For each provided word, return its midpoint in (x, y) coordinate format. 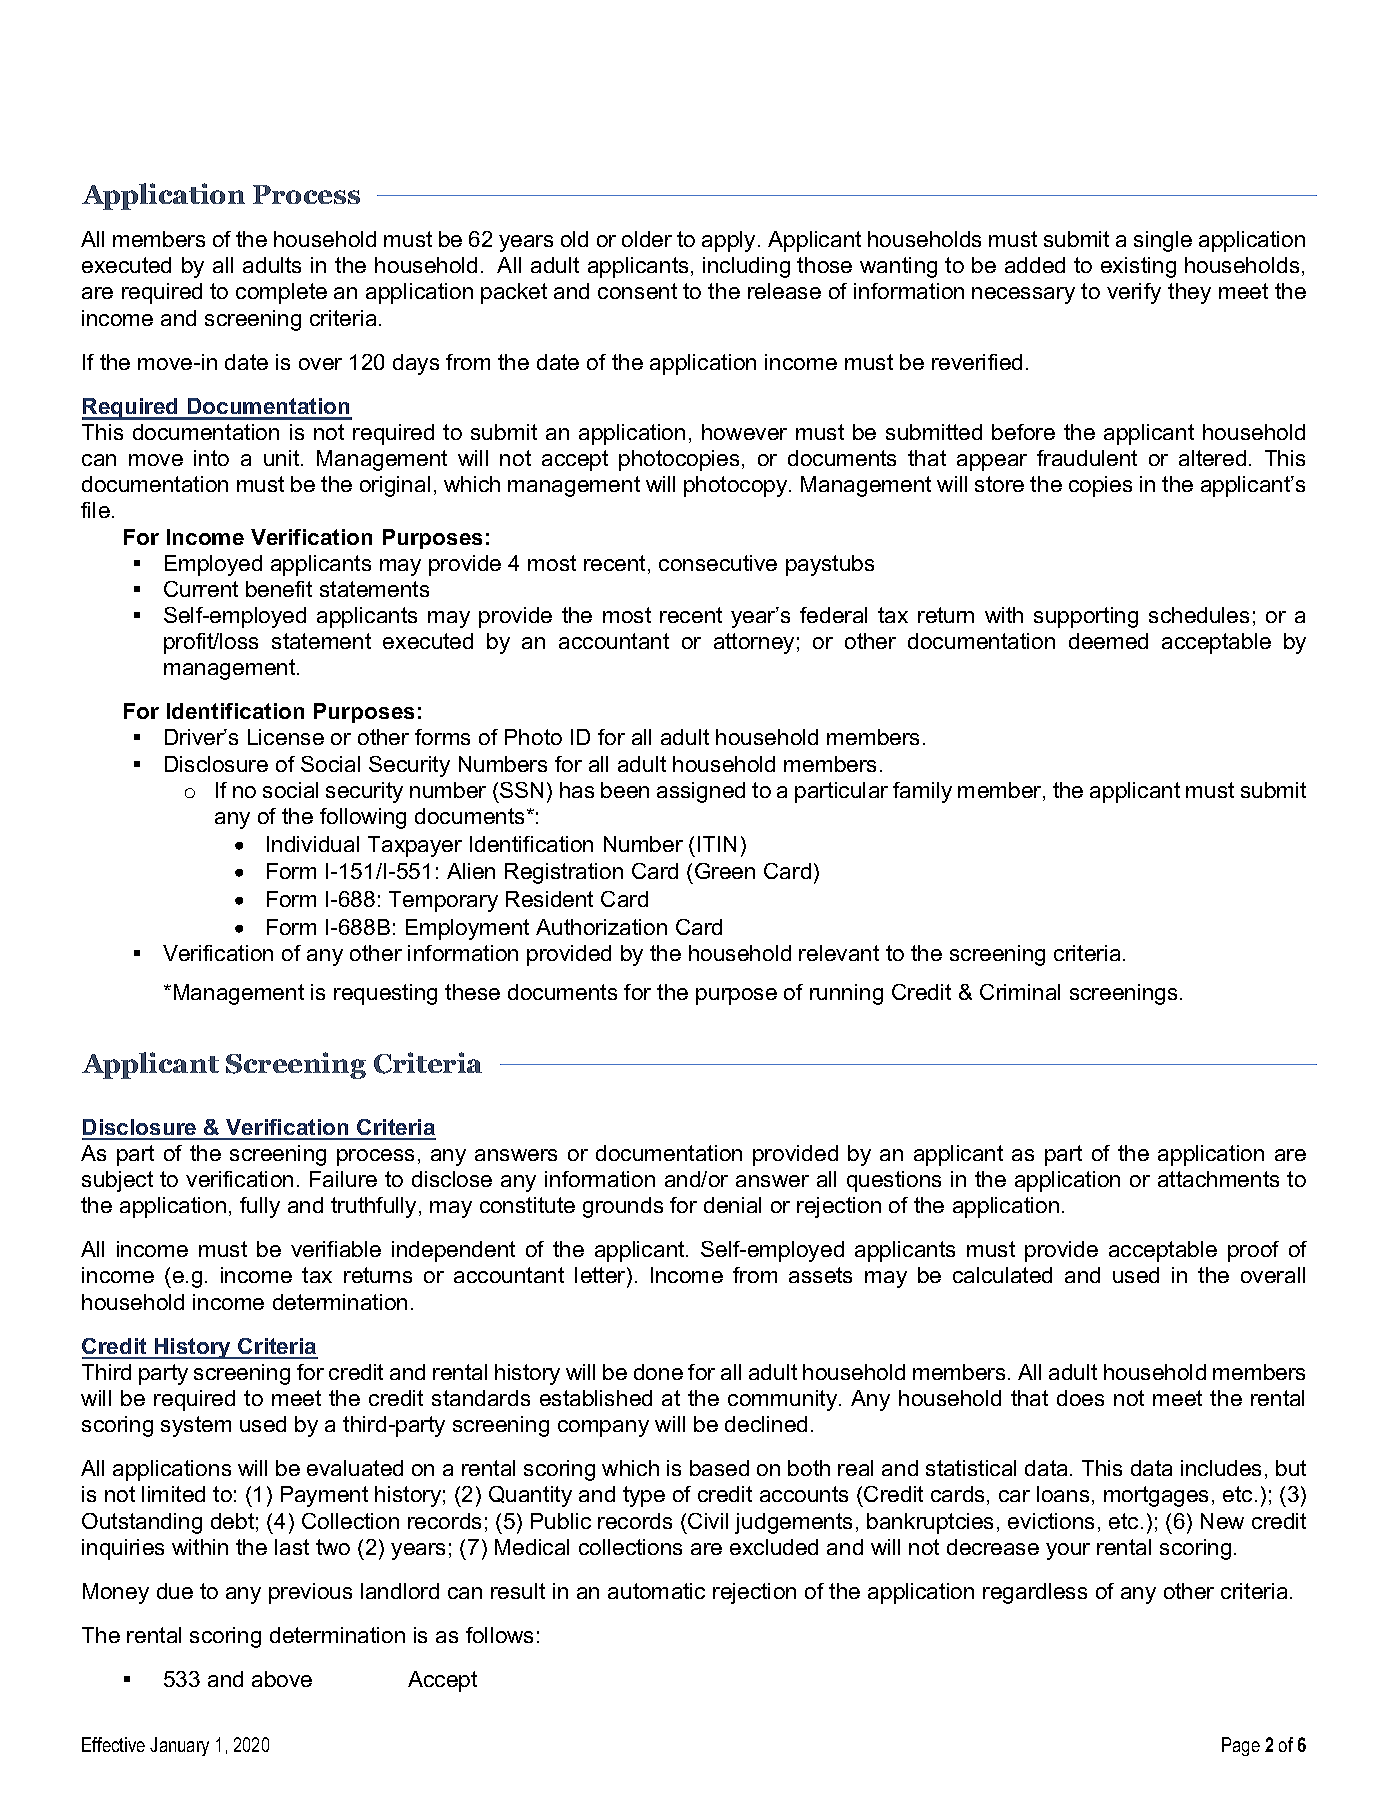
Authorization (601, 927)
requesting (385, 994)
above (282, 1679)
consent (637, 291)
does (1080, 1398)
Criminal (1020, 992)
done (658, 1372)
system (196, 1426)
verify (1134, 293)
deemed (1108, 641)
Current (201, 589)
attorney (754, 643)
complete (281, 293)
